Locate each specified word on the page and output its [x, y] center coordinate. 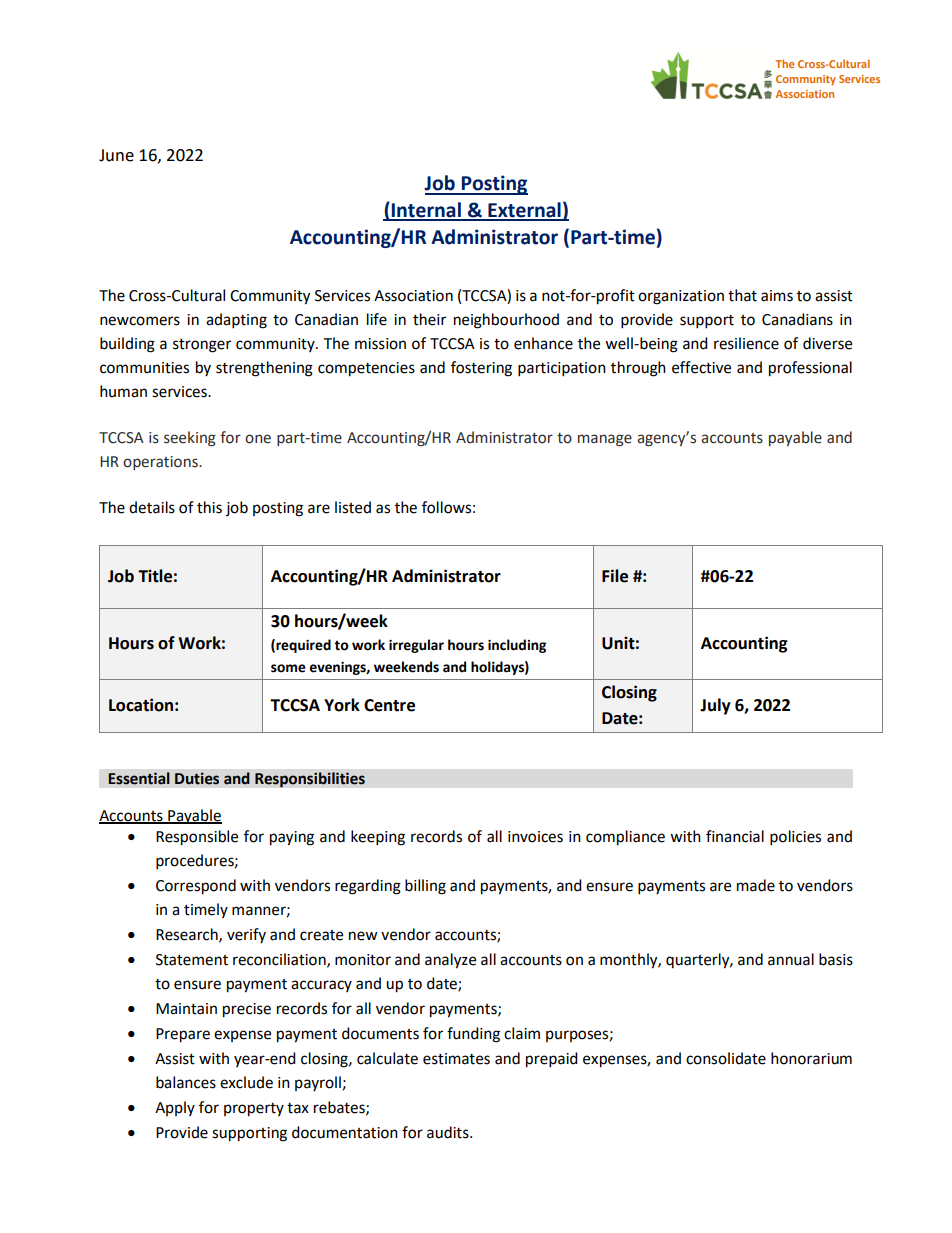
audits [449, 1132]
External [524, 211]
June [116, 155]
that [742, 295]
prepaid [552, 1060]
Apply [175, 1108]
